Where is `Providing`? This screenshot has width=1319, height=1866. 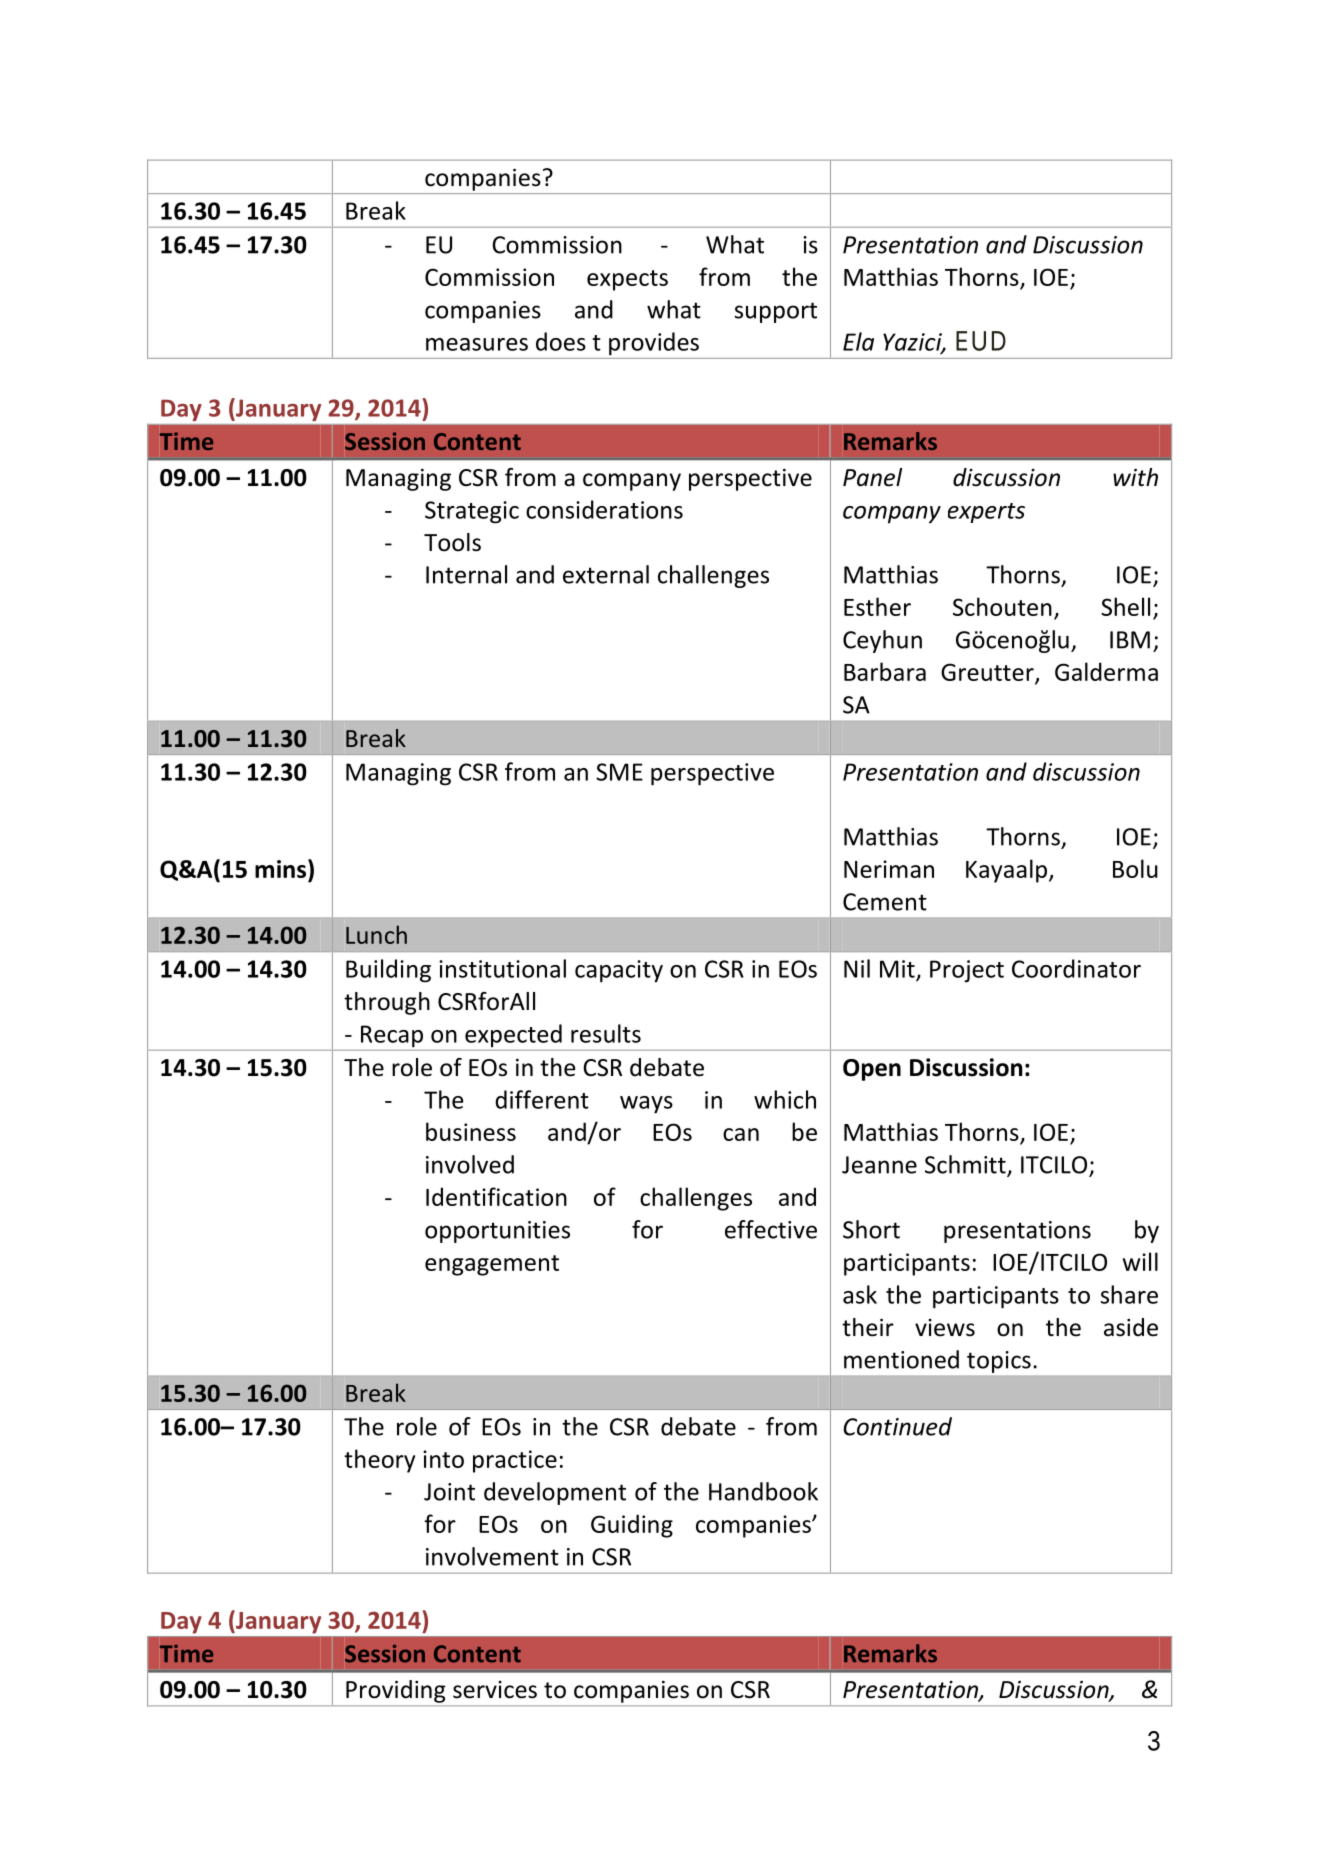
Providing is located at coordinates (395, 1691).
